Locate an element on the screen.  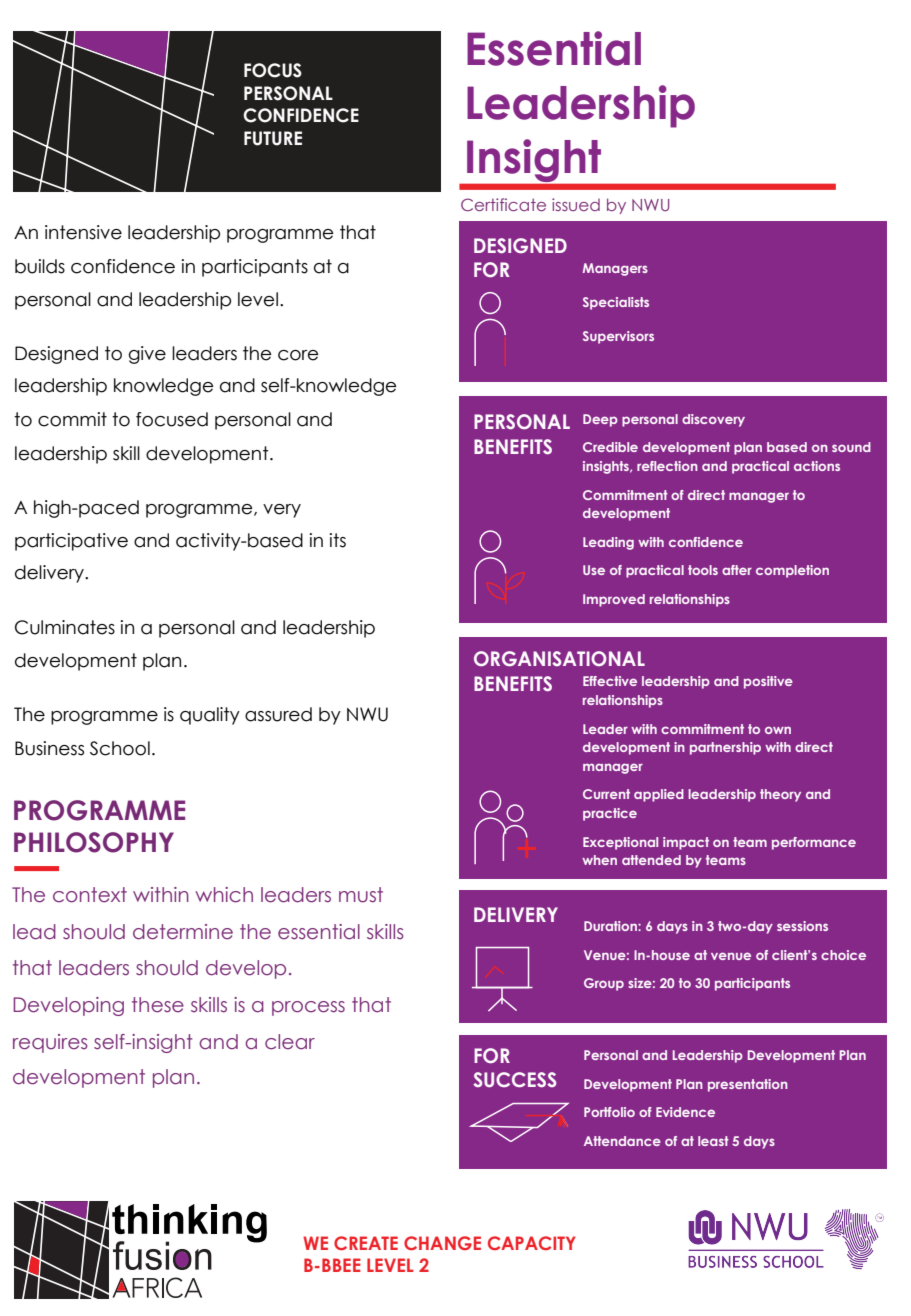
intensive is located at coordinates (83, 232).
